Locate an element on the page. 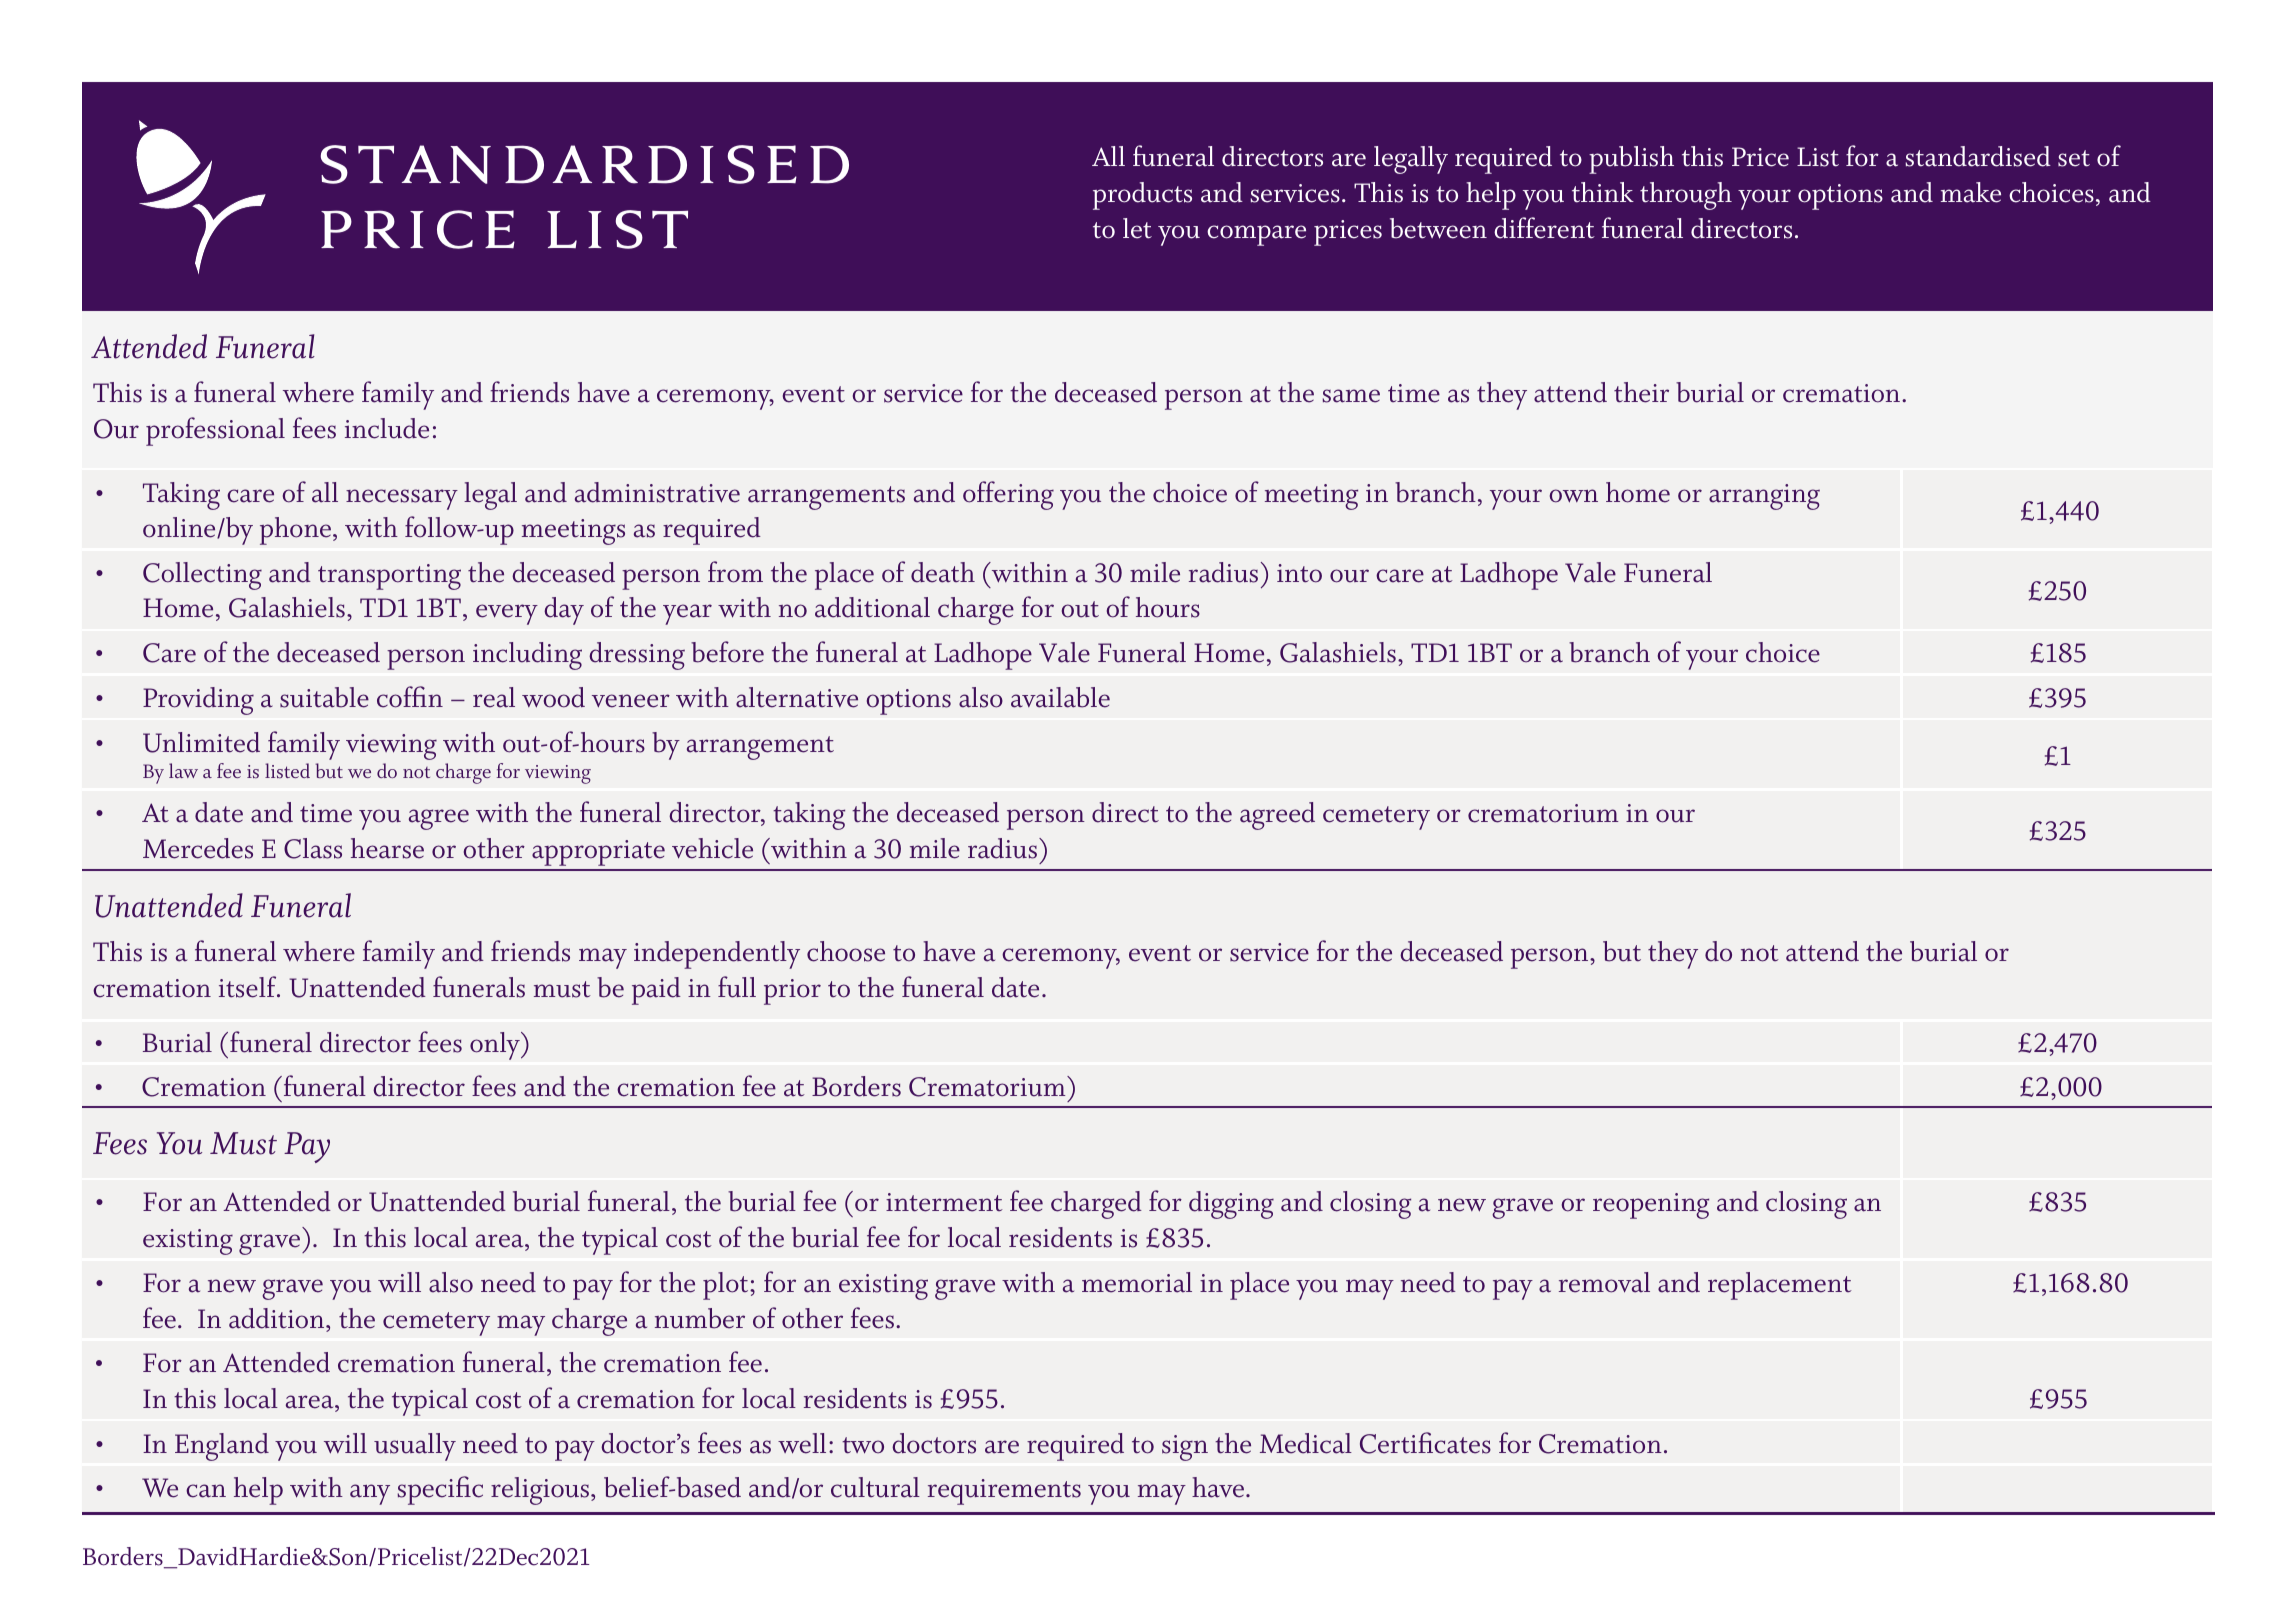 Image resolution: width=2295 pixels, height=1623 pixels. usually is located at coordinates (415, 1447).
